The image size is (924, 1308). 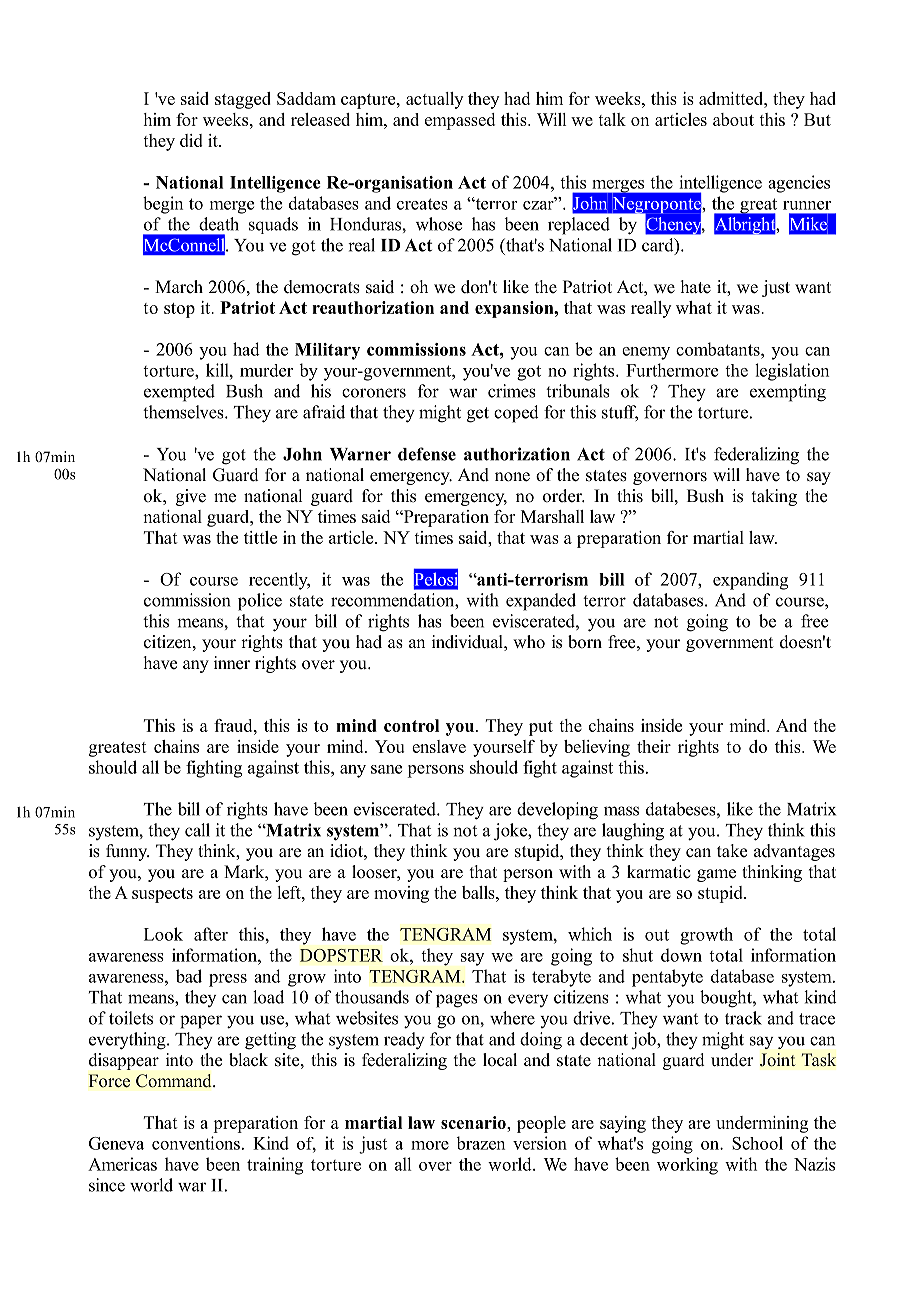 What do you see at coordinates (541, 602) in the image?
I see `expanded` at bounding box center [541, 602].
